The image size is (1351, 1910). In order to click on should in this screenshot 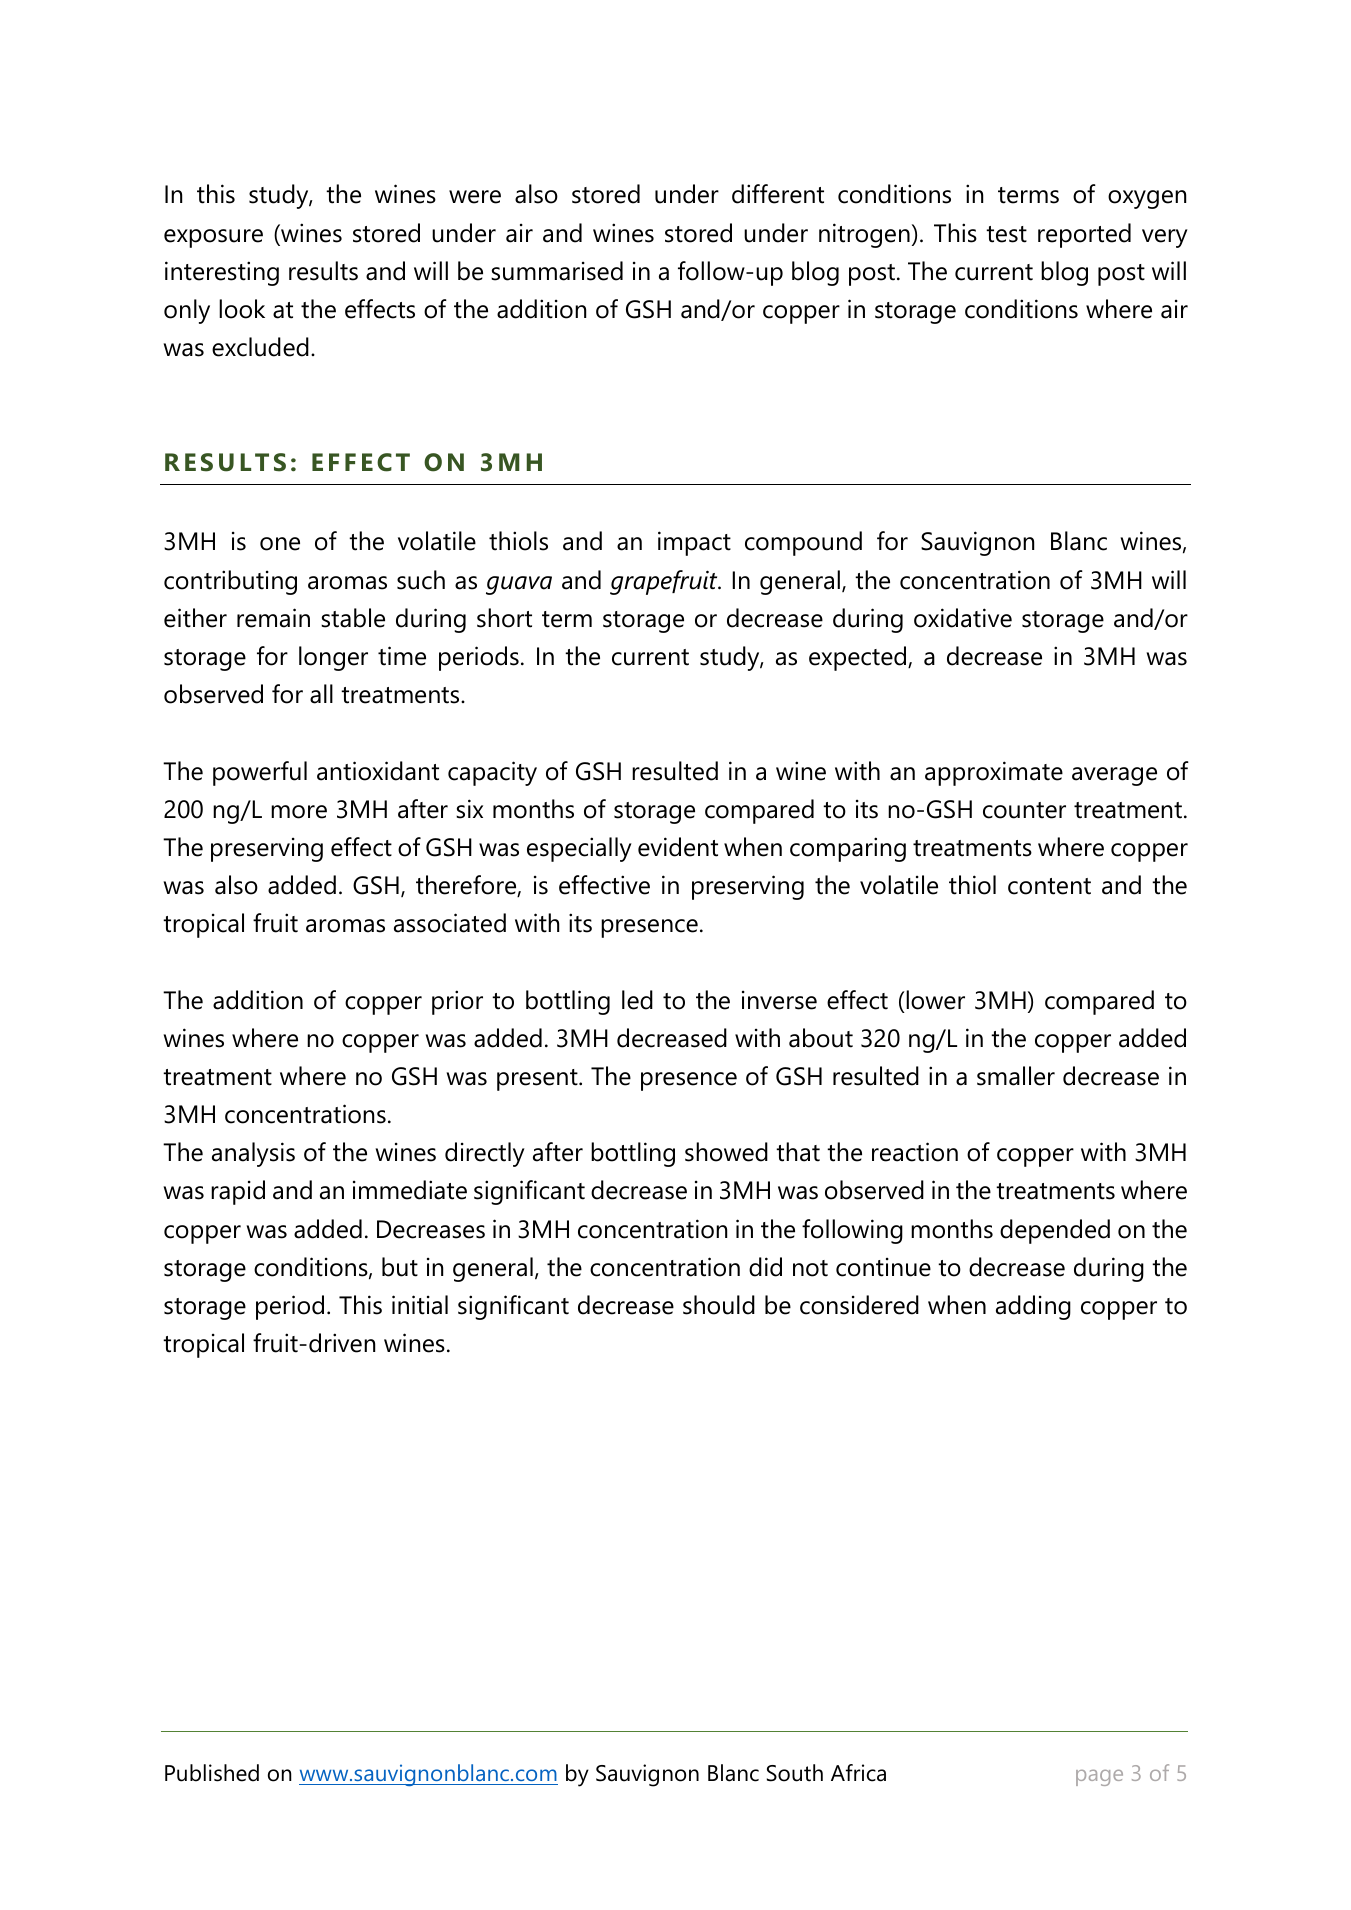, I will do `click(719, 1305)`.
